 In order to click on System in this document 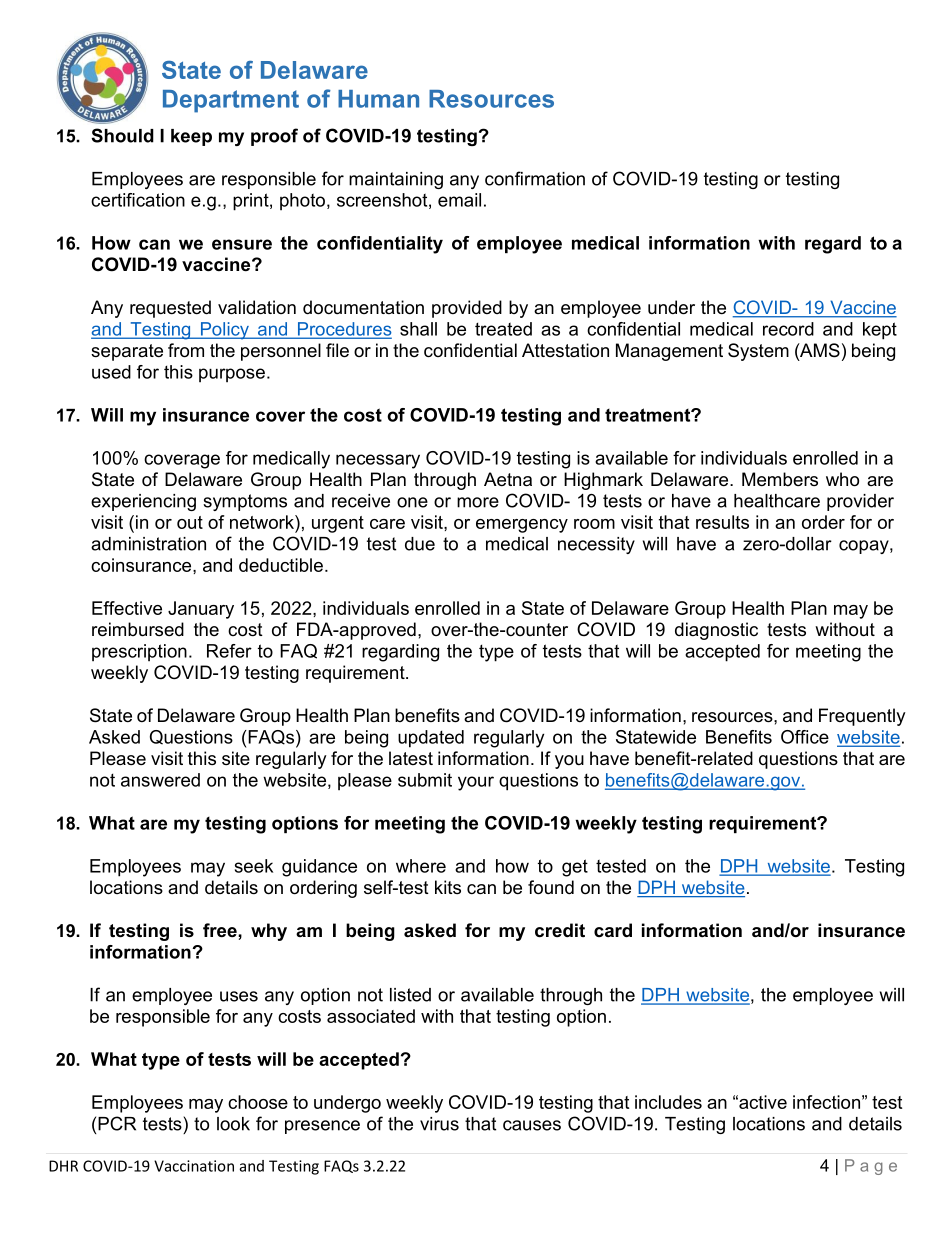, I will do `click(758, 352)`.
